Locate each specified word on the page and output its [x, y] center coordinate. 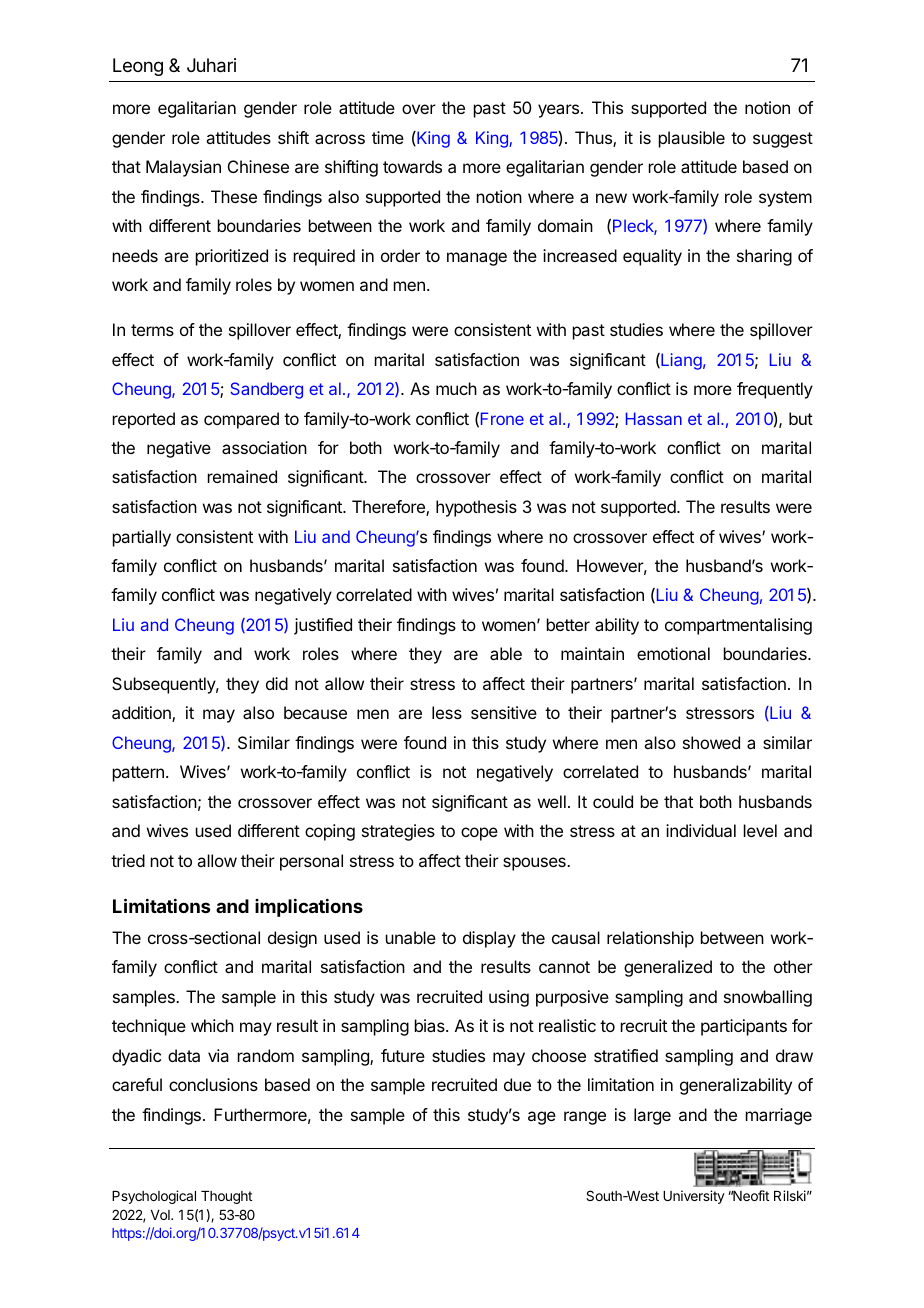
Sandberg [266, 390]
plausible [692, 139]
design [292, 939]
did [277, 683]
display [489, 939]
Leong [138, 67]
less [447, 712]
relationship [650, 939]
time [388, 137]
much [456, 388]
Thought [226, 1197]
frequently [775, 390]
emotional [673, 653]
